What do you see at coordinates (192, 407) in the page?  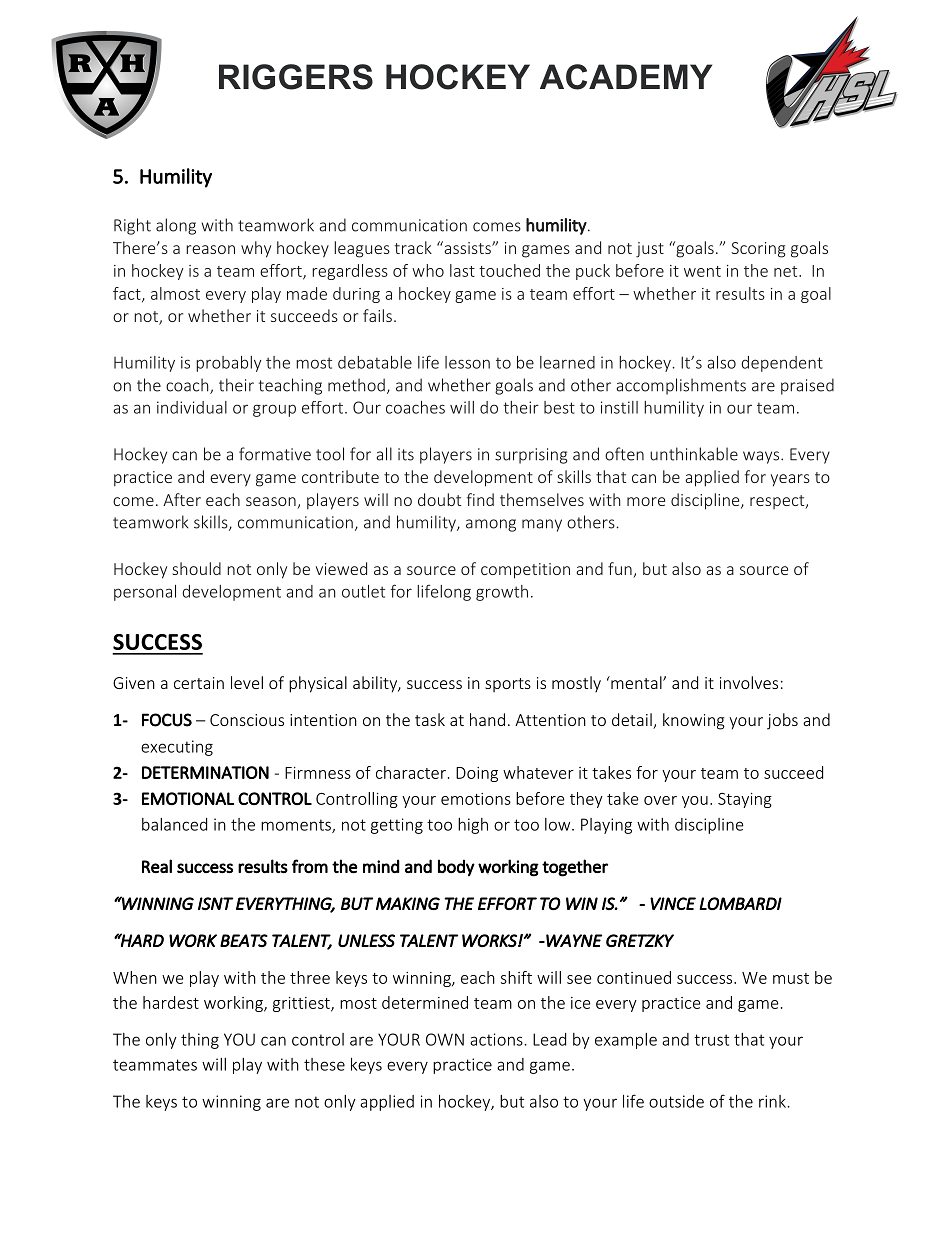 I see `individual` at bounding box center [192, 407].
